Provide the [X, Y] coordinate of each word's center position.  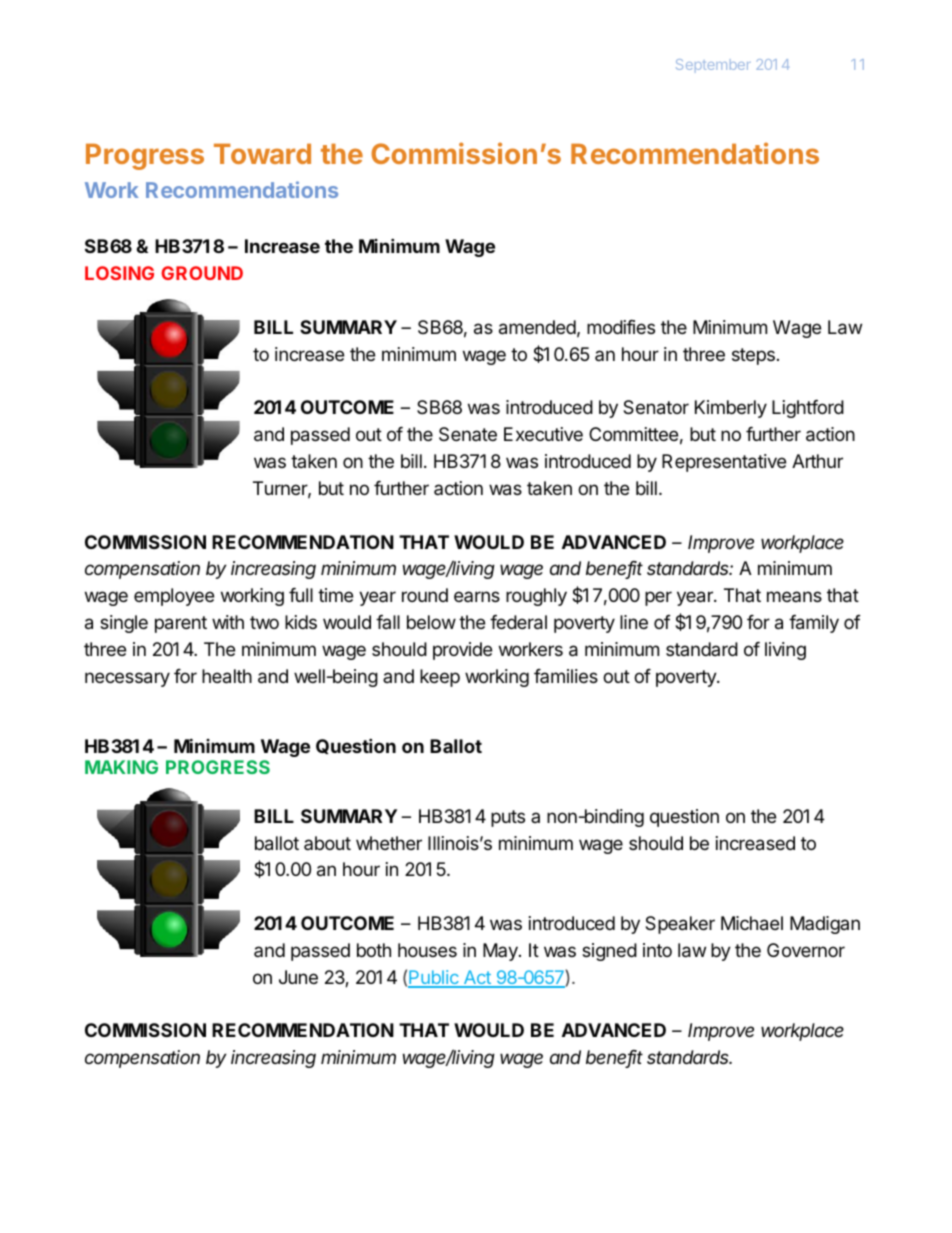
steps [753, 356]
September [713, 66]
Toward [262, 154]
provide [462, 651]
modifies [621, 327]
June [298, 977]
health [227, 676]
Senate [468, 434]
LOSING [119, 273]
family [814, 624]
